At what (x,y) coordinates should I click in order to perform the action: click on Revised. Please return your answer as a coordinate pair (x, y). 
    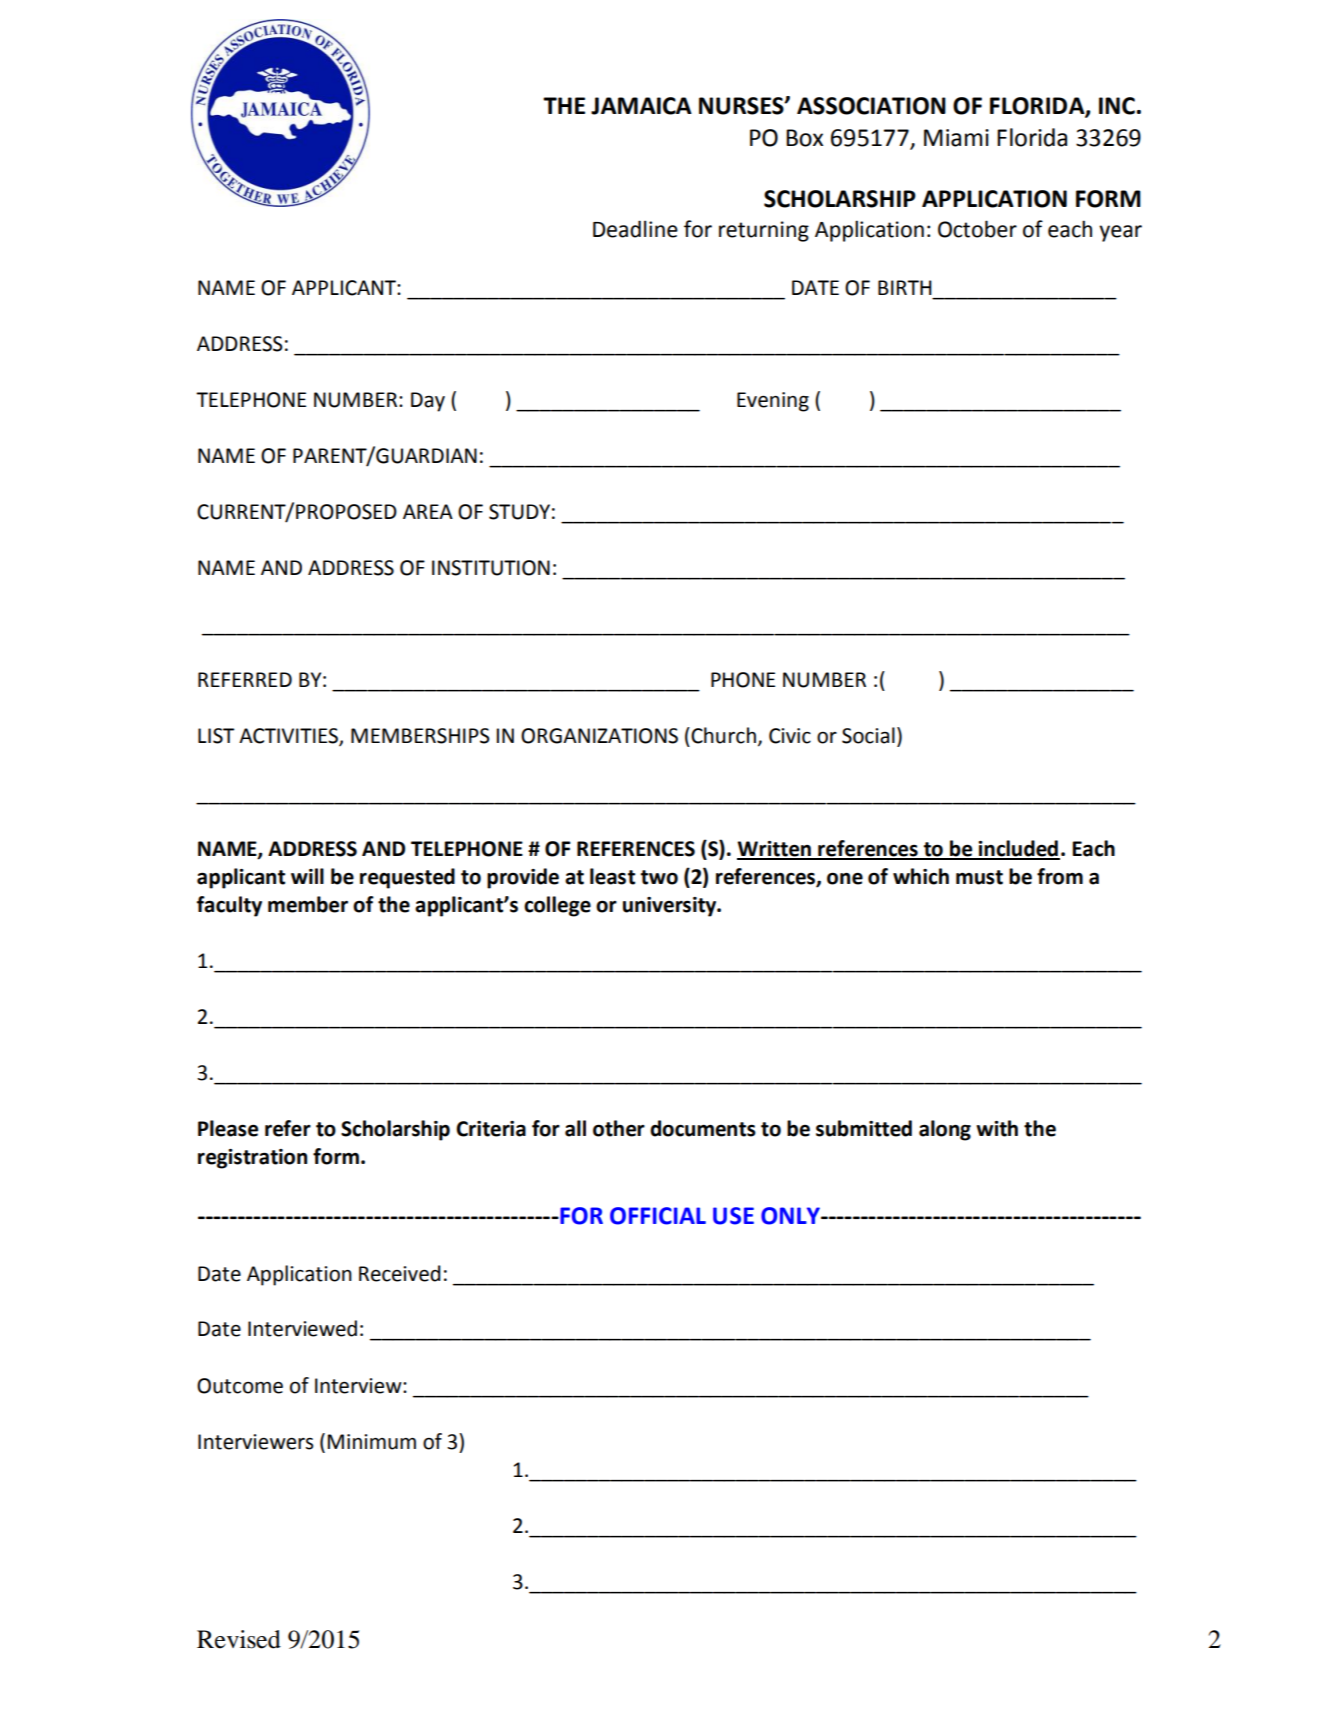
    Looking at the image, I should click on (239, 1639).
